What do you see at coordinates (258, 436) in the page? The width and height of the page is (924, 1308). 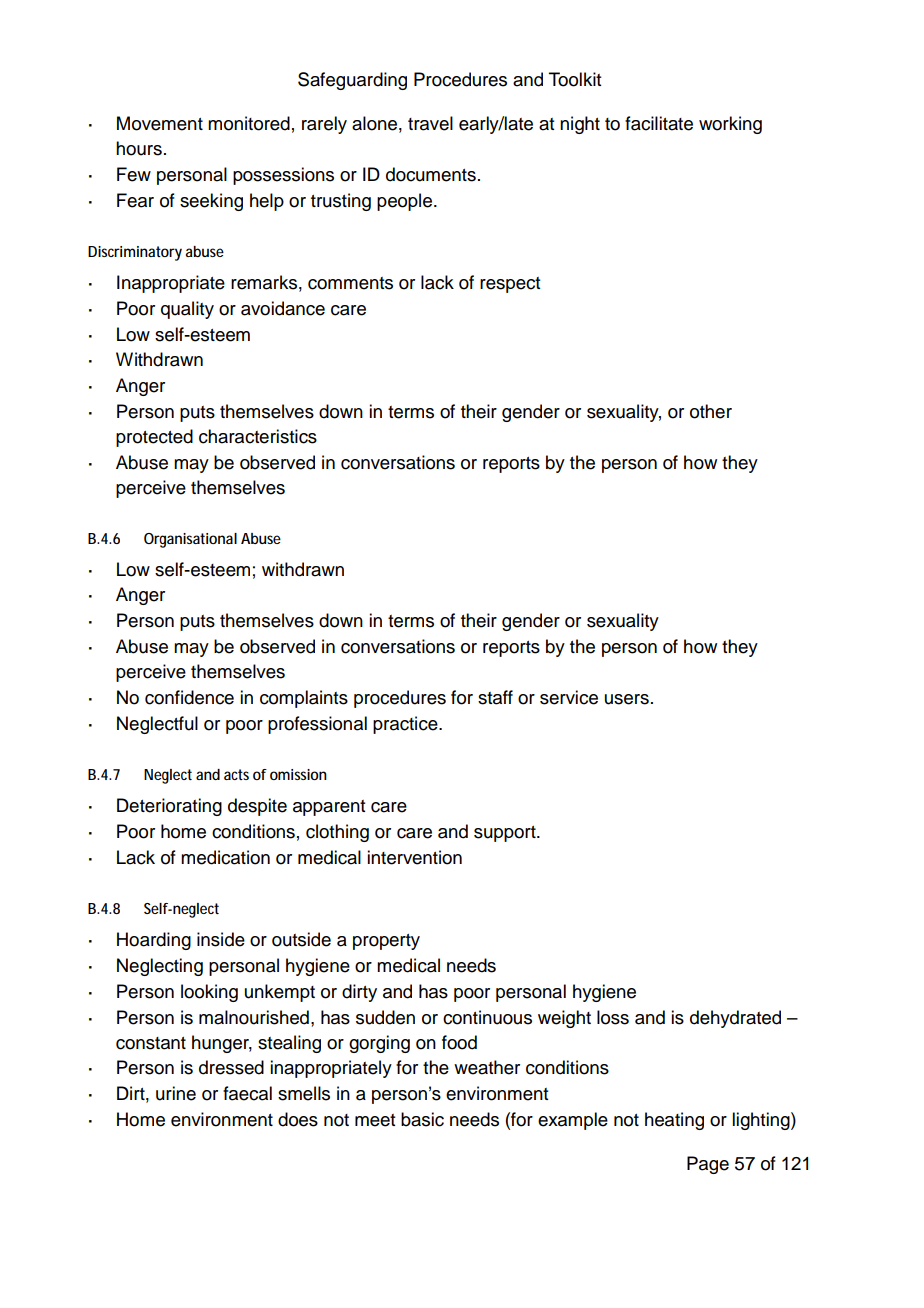 I see `characteristics` at bounding box center [258, 436].
